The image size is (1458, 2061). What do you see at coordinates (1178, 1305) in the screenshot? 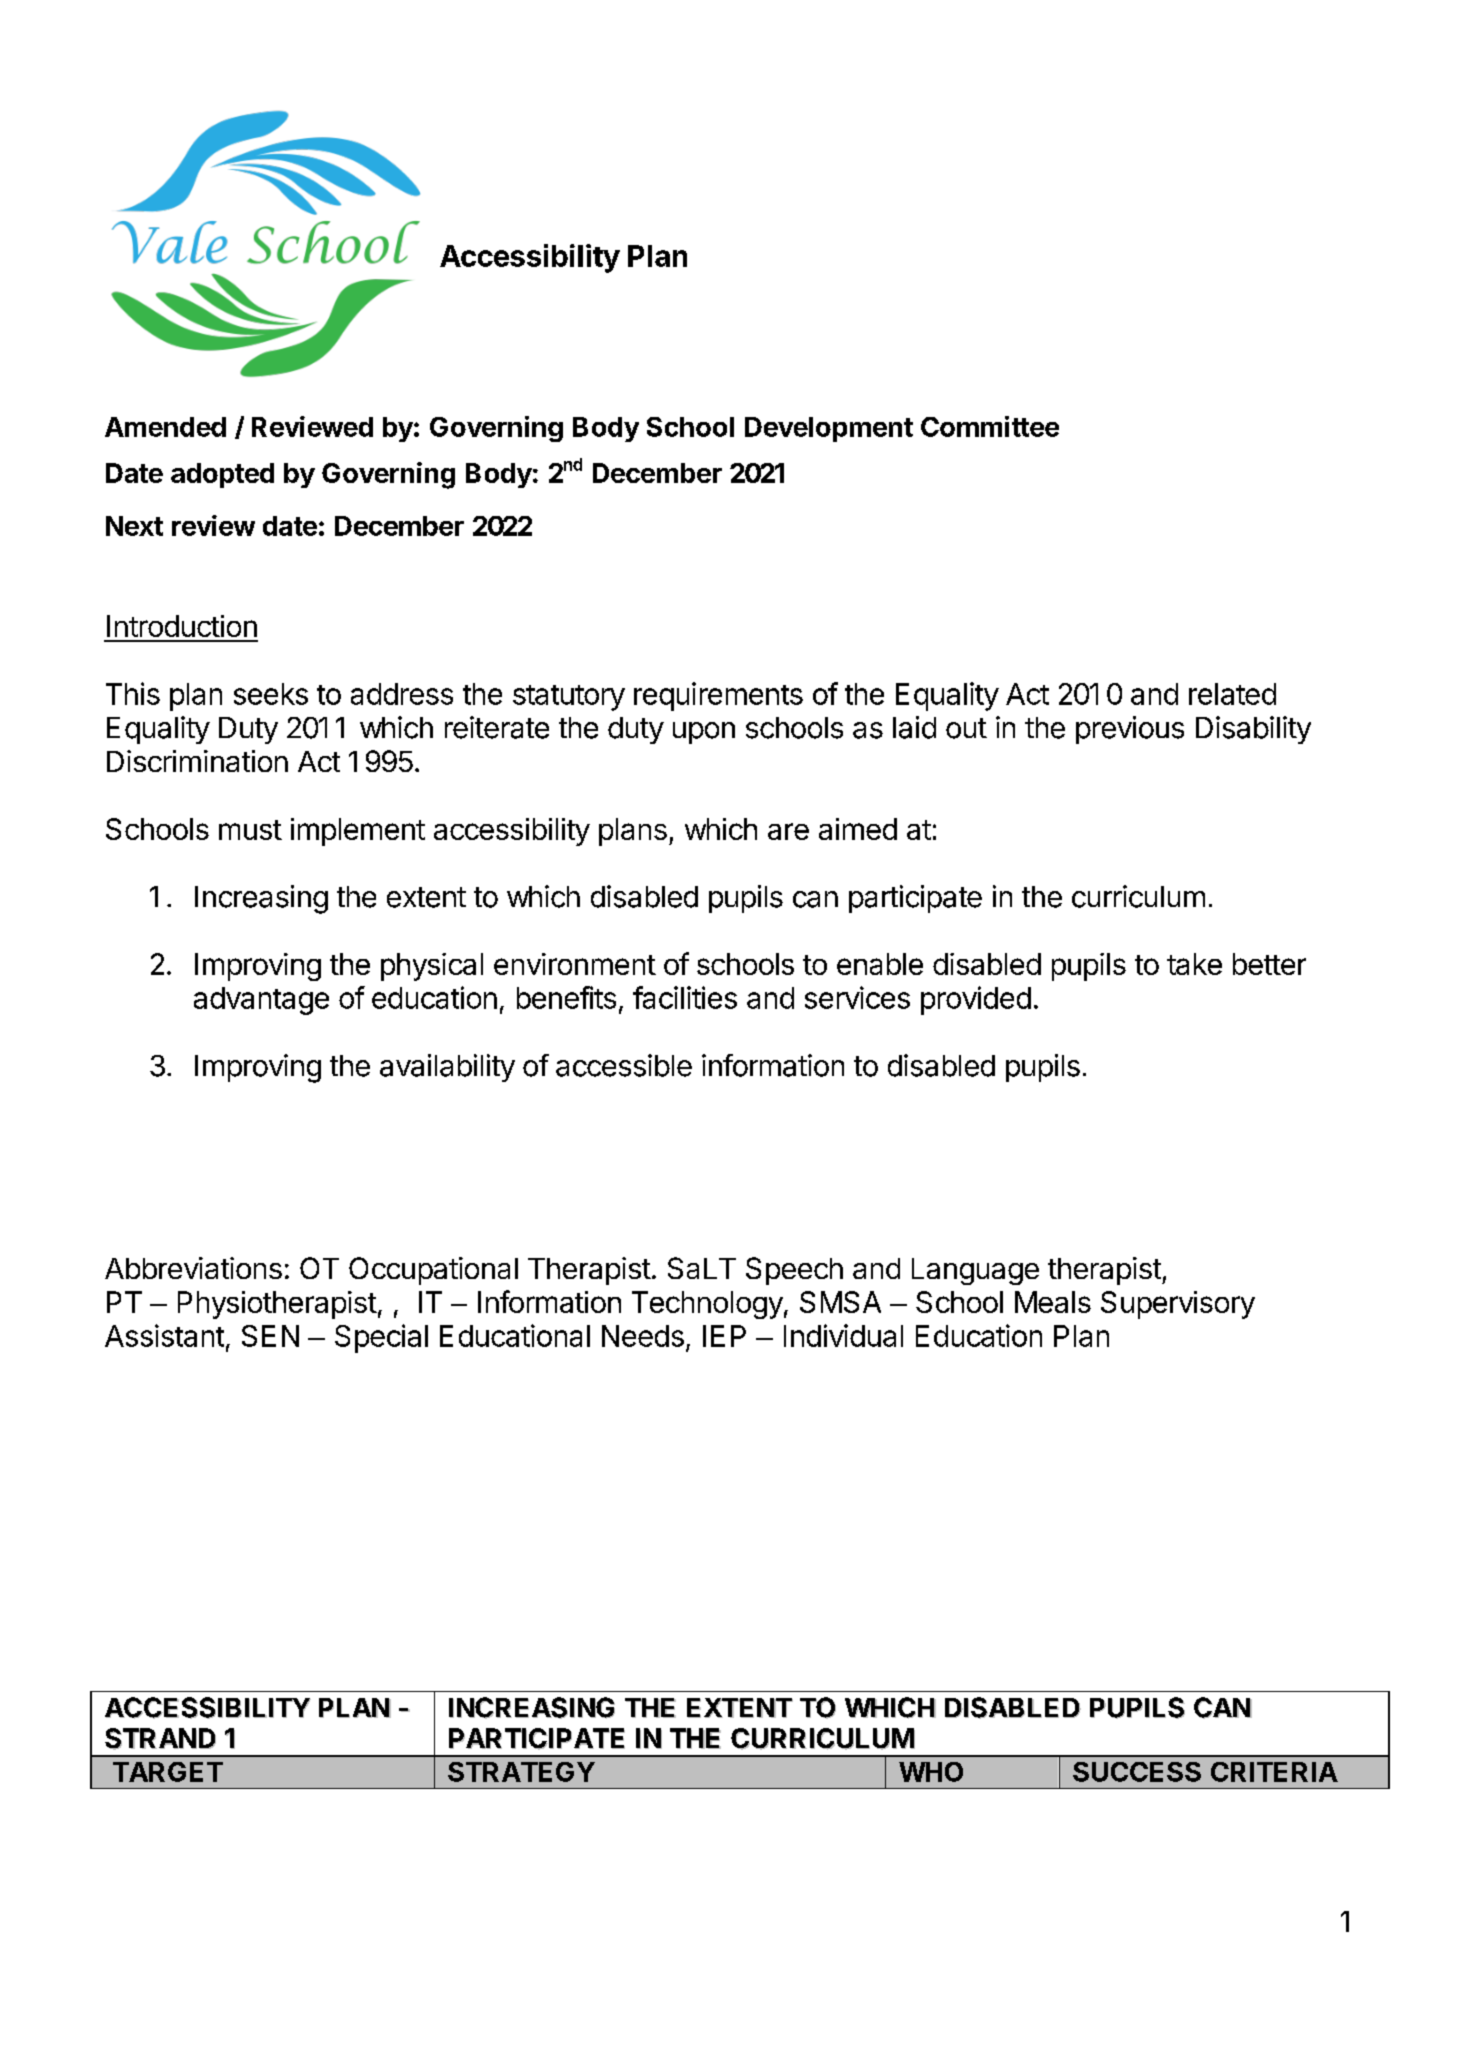
I see `Supervisory` at bounding box center [1178, 1305].
